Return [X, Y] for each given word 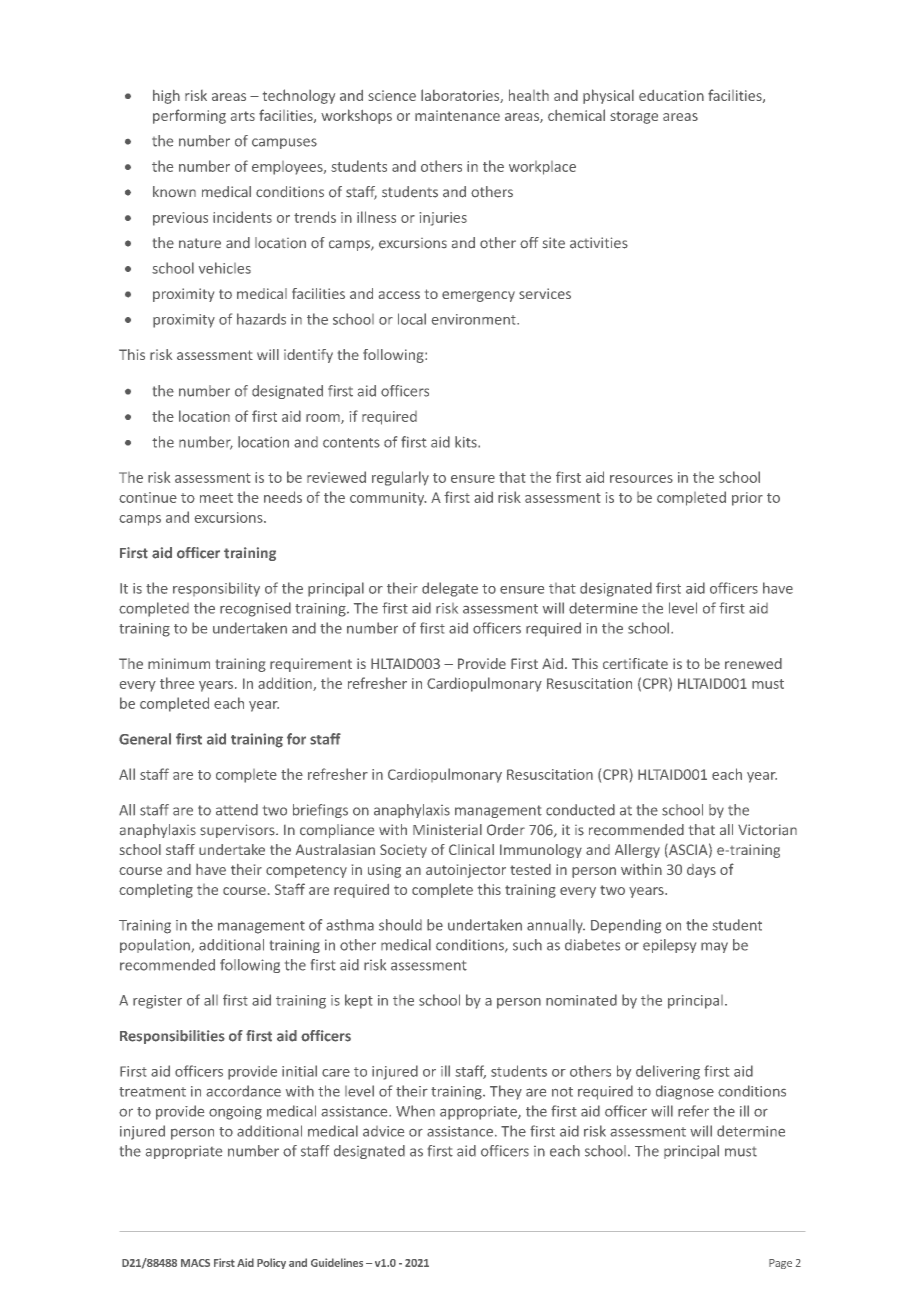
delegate [450, 589]
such [527, 945]
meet [216, 498]
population [155, 946]
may [714, 947]
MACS [195, 1263]
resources [641, 479]
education [671, 95]
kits [467, 442]
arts [243, 116]
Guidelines [337, 1262]
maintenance [457, 115]
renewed [753, 663]
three [177, 683]
